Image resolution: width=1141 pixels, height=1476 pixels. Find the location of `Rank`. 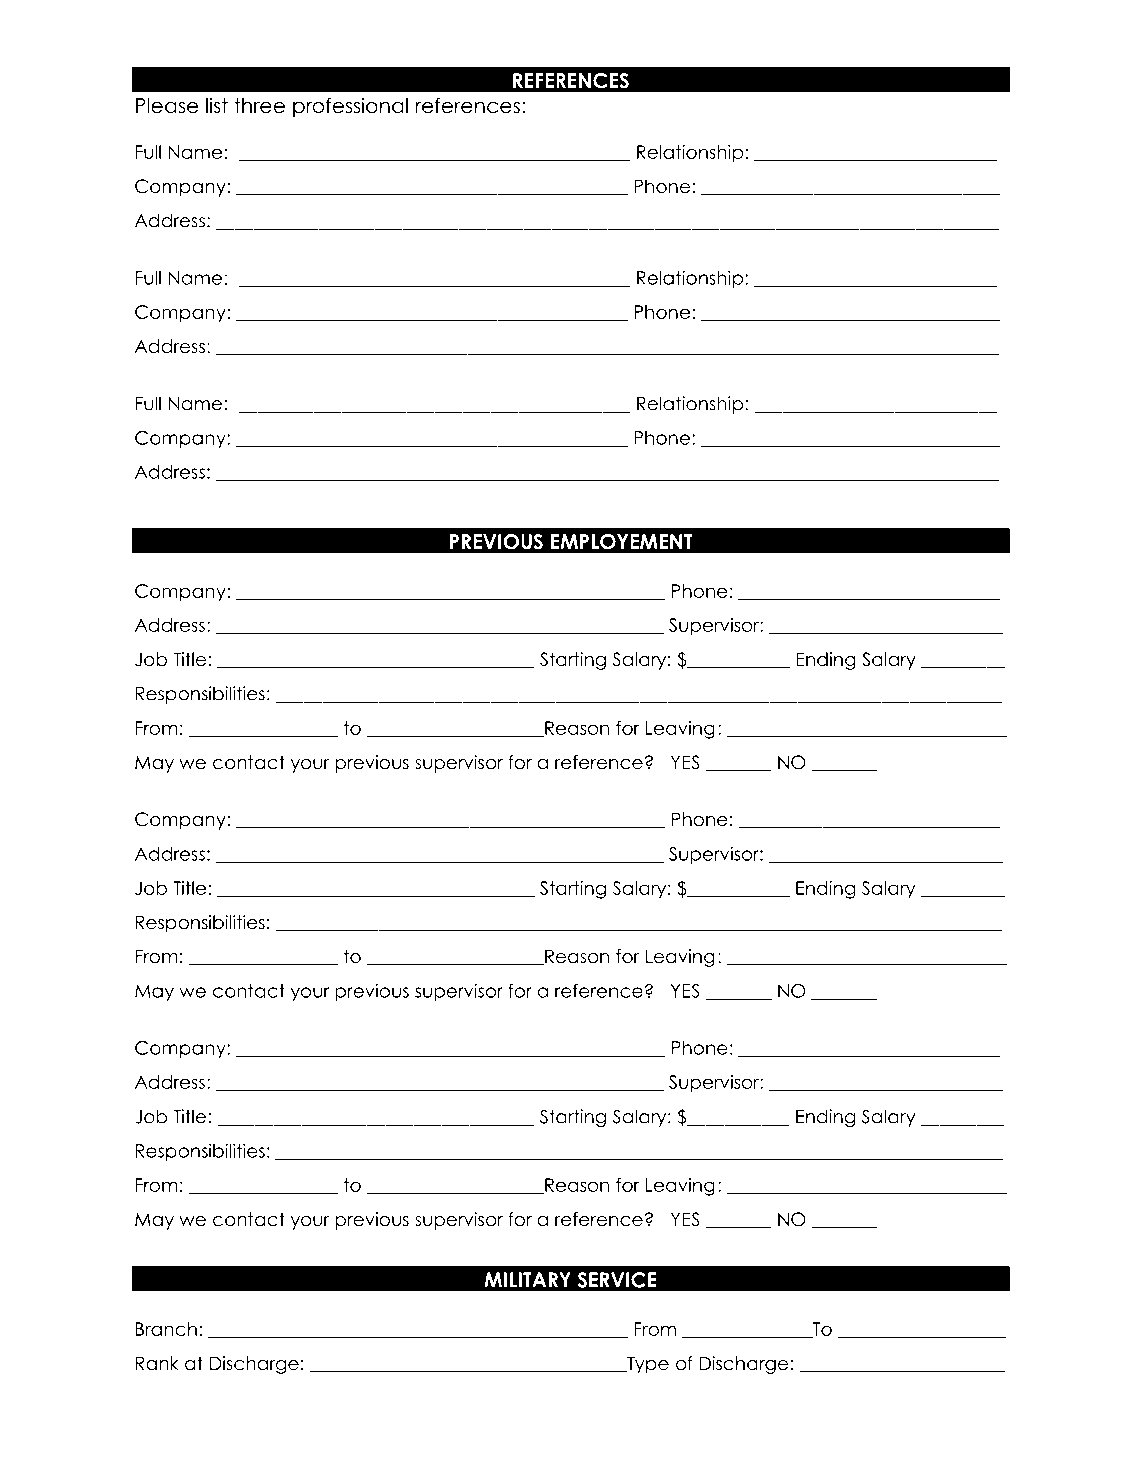

Rank is located at coordinates (157, 1363).
